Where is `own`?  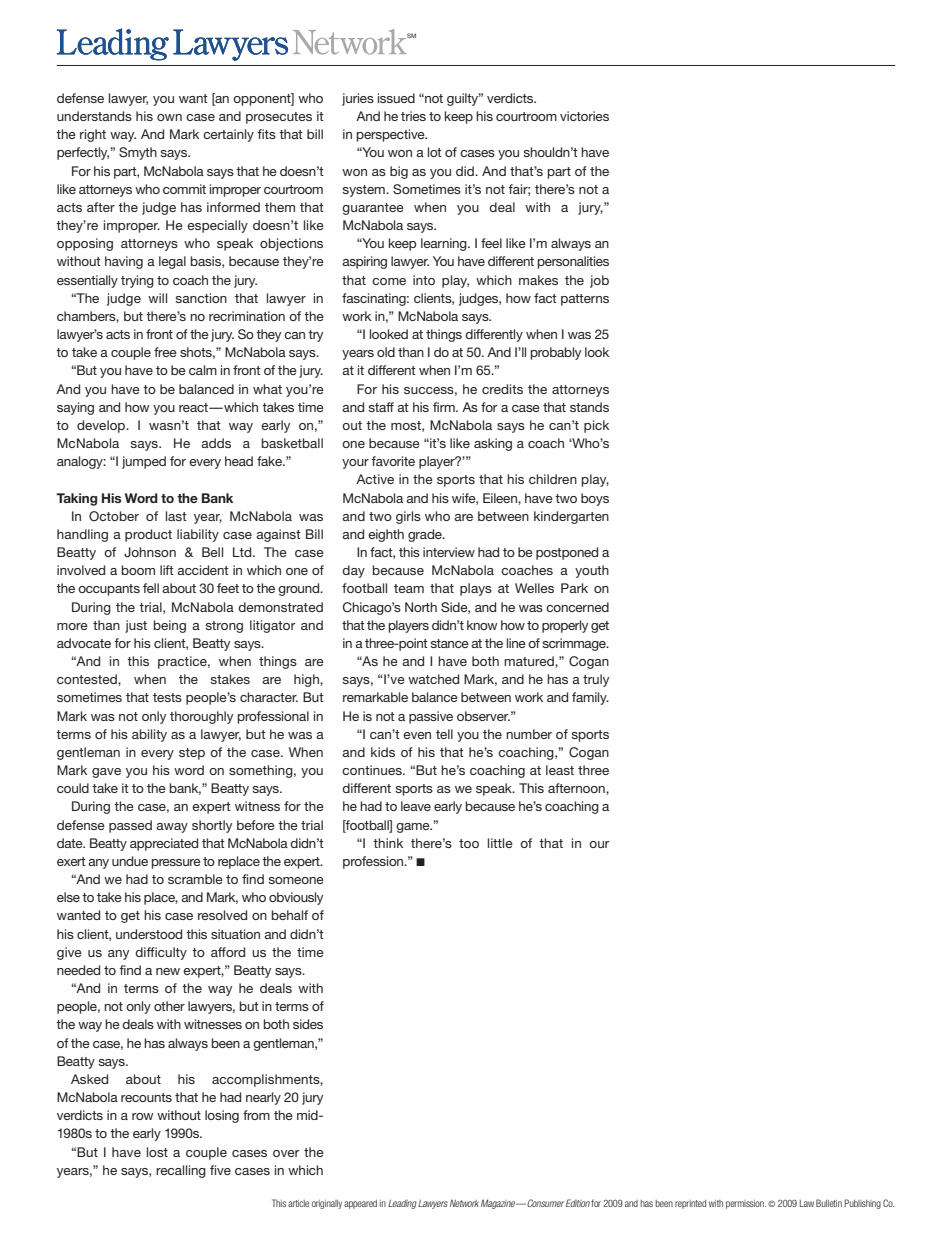 own is located at coordinates (169, 117).
